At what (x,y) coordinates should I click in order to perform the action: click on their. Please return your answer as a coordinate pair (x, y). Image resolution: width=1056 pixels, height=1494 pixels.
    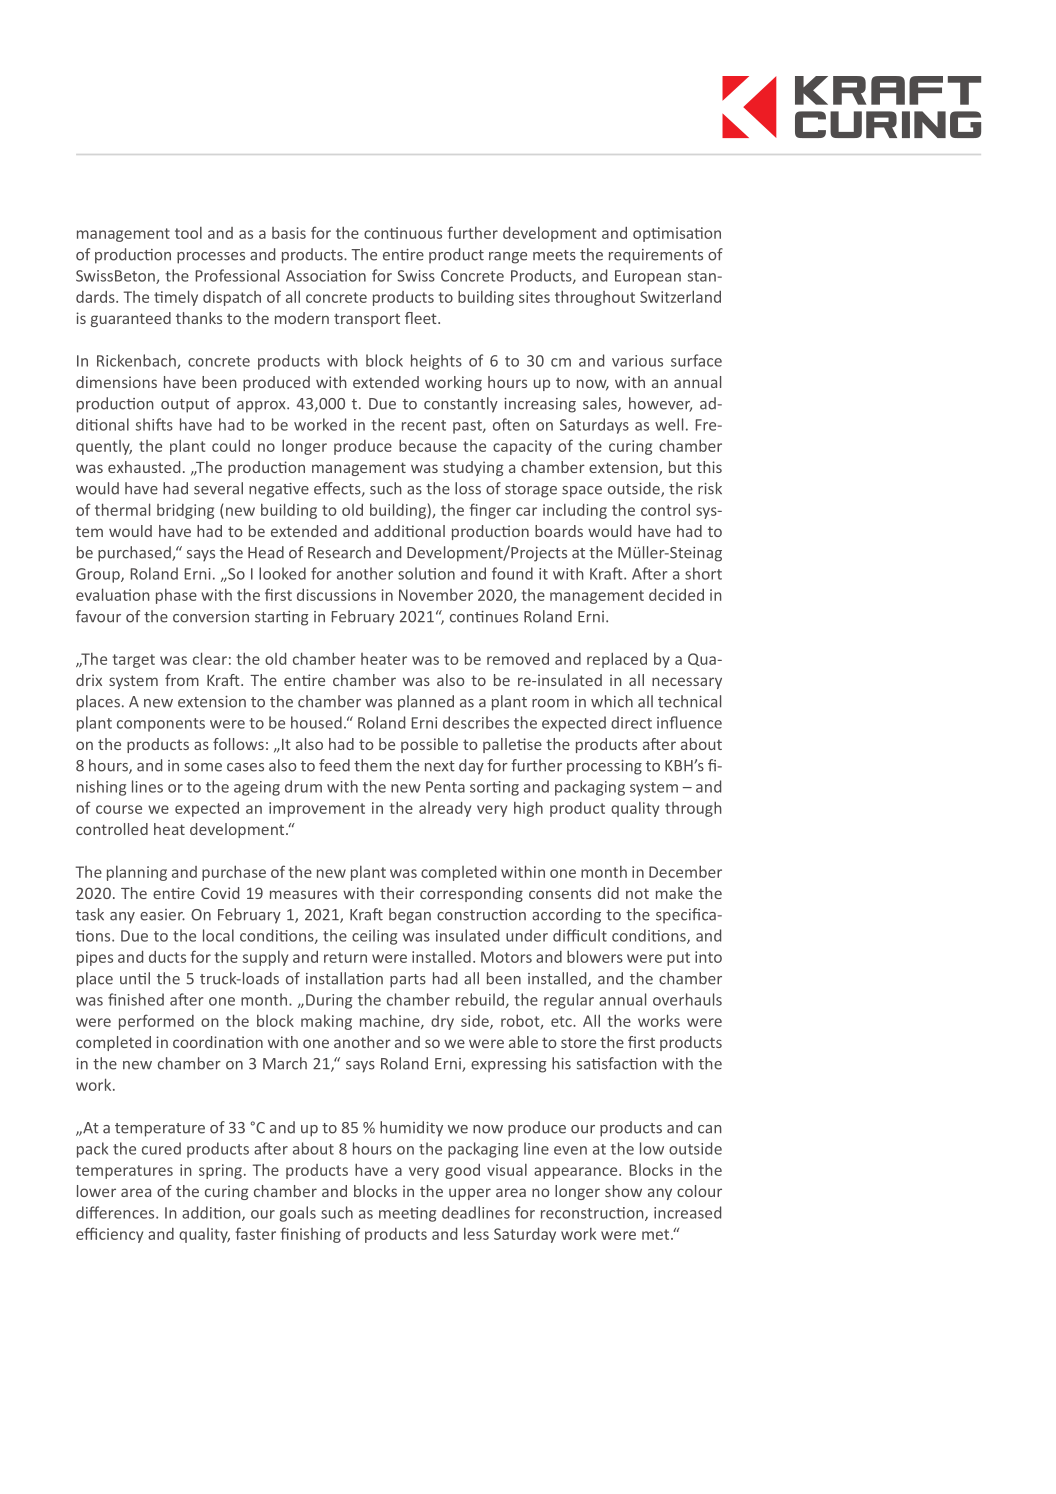
    Looking at the image, I should click on (397, 893).
